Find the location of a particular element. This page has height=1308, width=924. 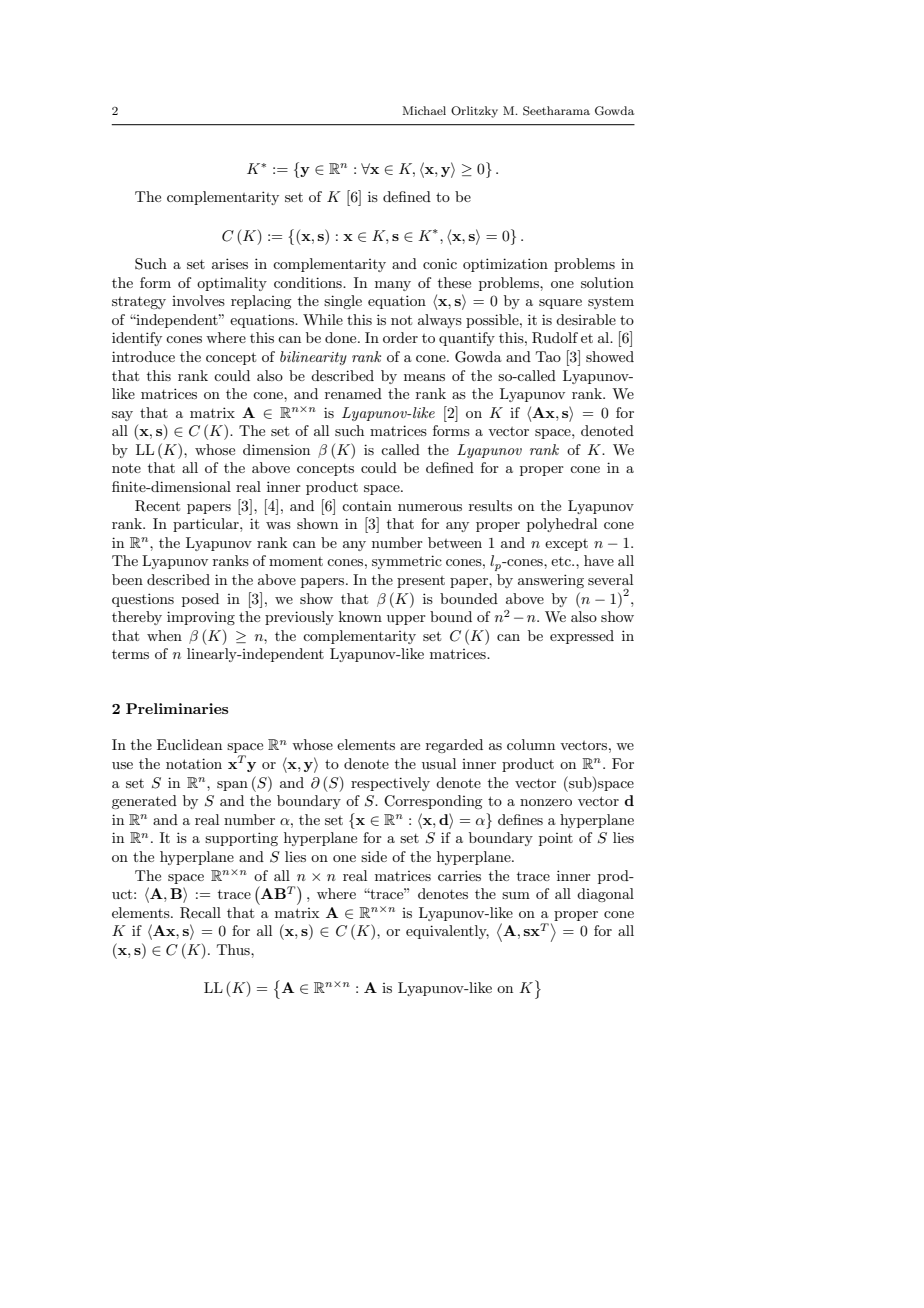

Recent is located at coordinates (157, 506).
